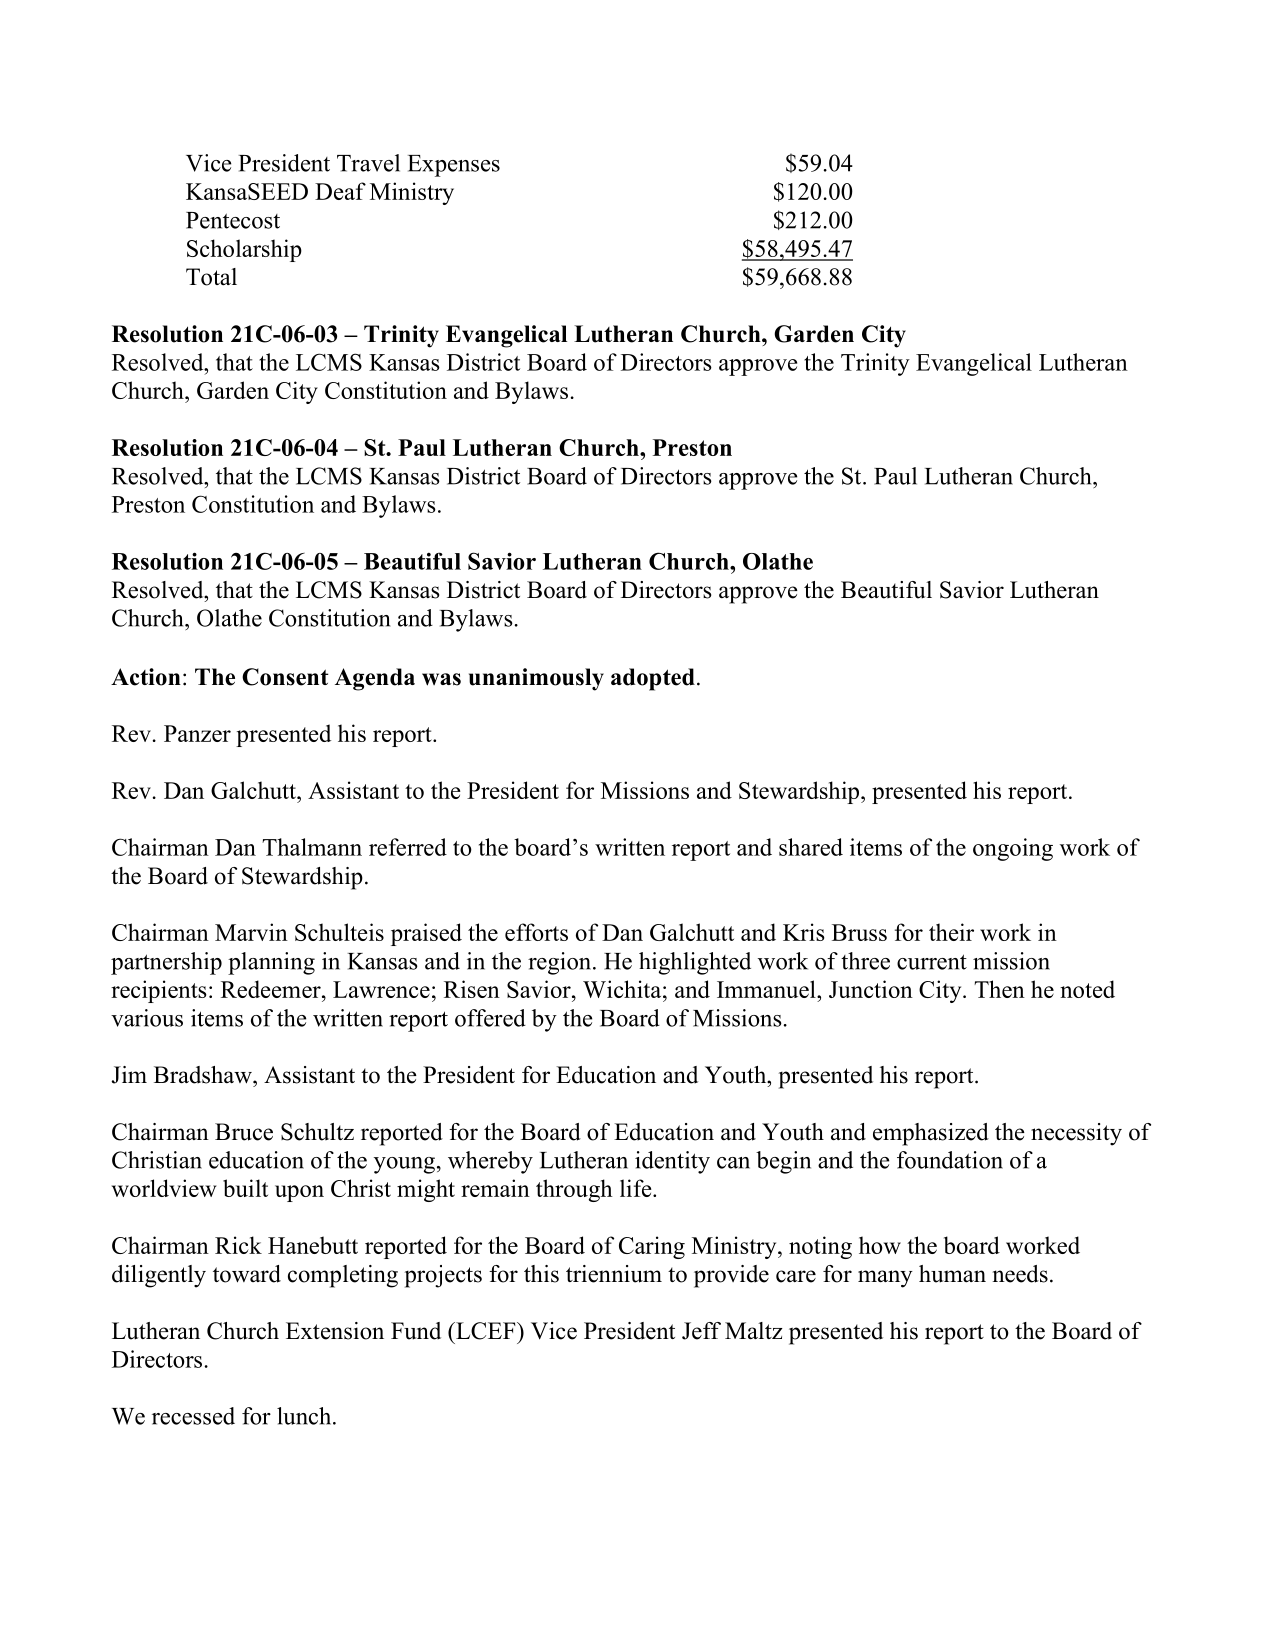  What do you see at coordinates (233, 220) in the image?
I see `Pentecost` at bounding box center [233, 220].
